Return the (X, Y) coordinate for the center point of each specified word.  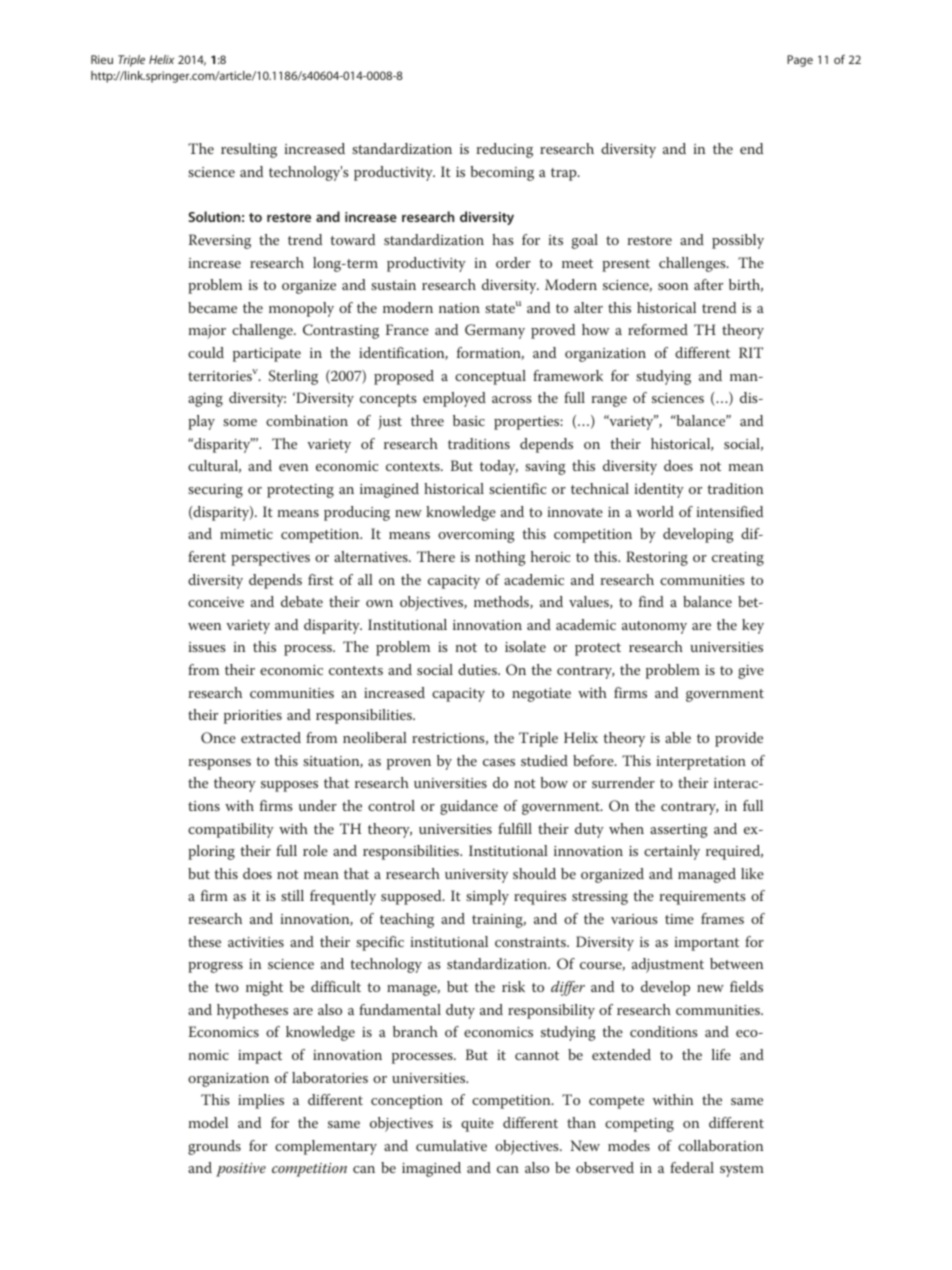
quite (477, 1125)
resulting (249, 150)
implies (261, 1101)
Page (800, 61)
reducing (504, 150)
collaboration (721, 1145)
